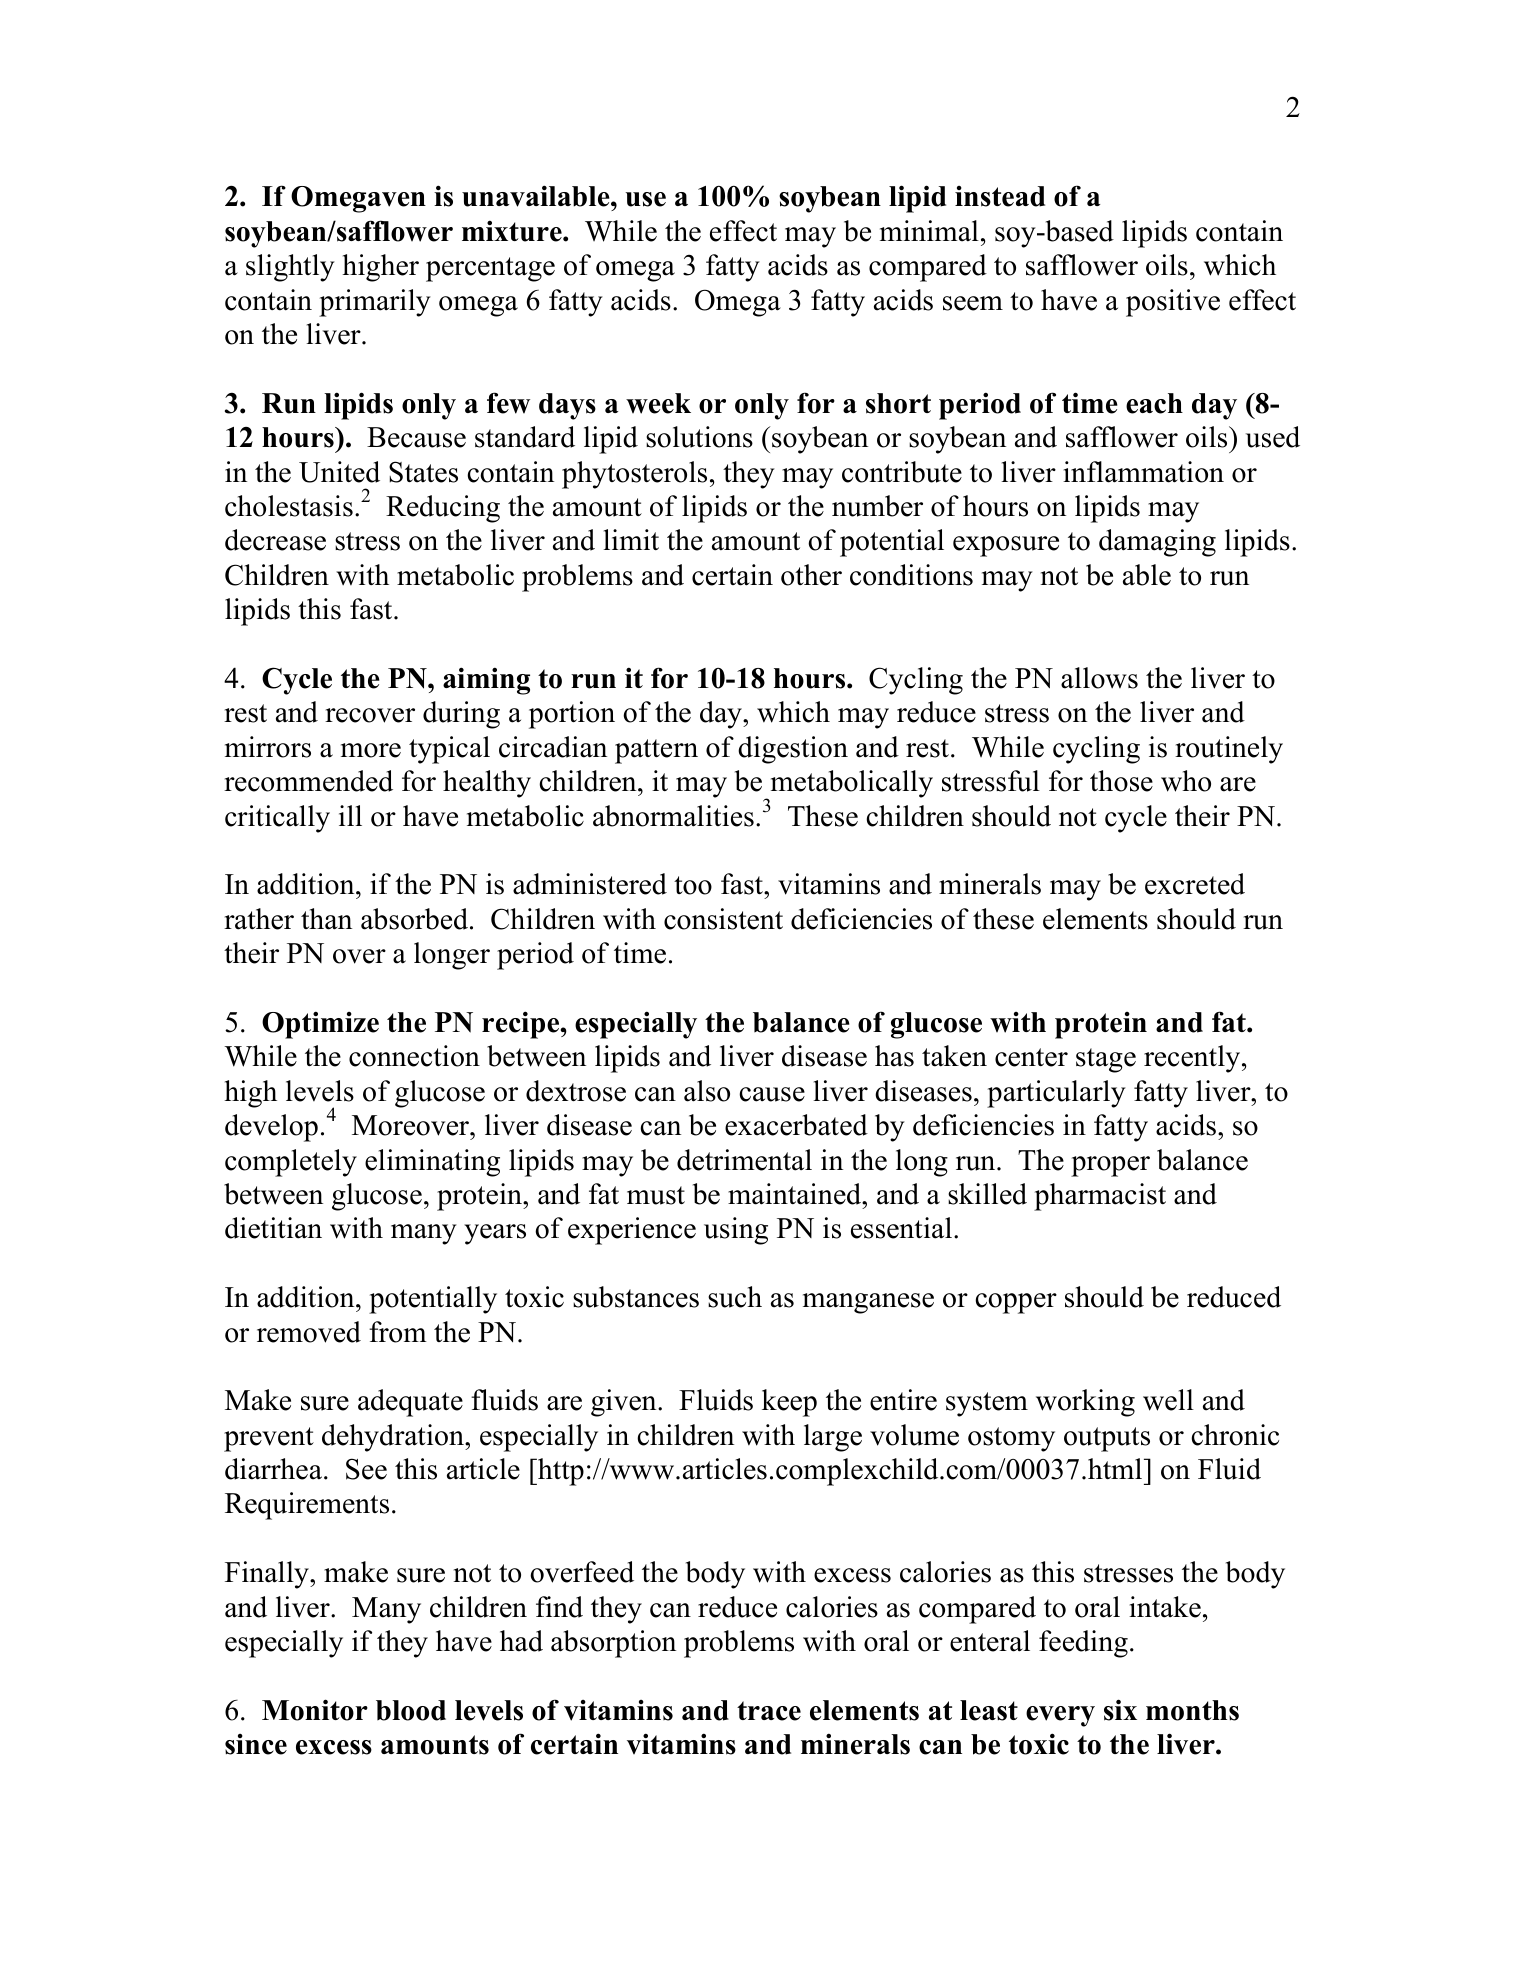 This image has width=1525, height=1974. What do you see at coordinates (929, 231) in the image?
I see `minimal` at bounding box center [929, 231].
